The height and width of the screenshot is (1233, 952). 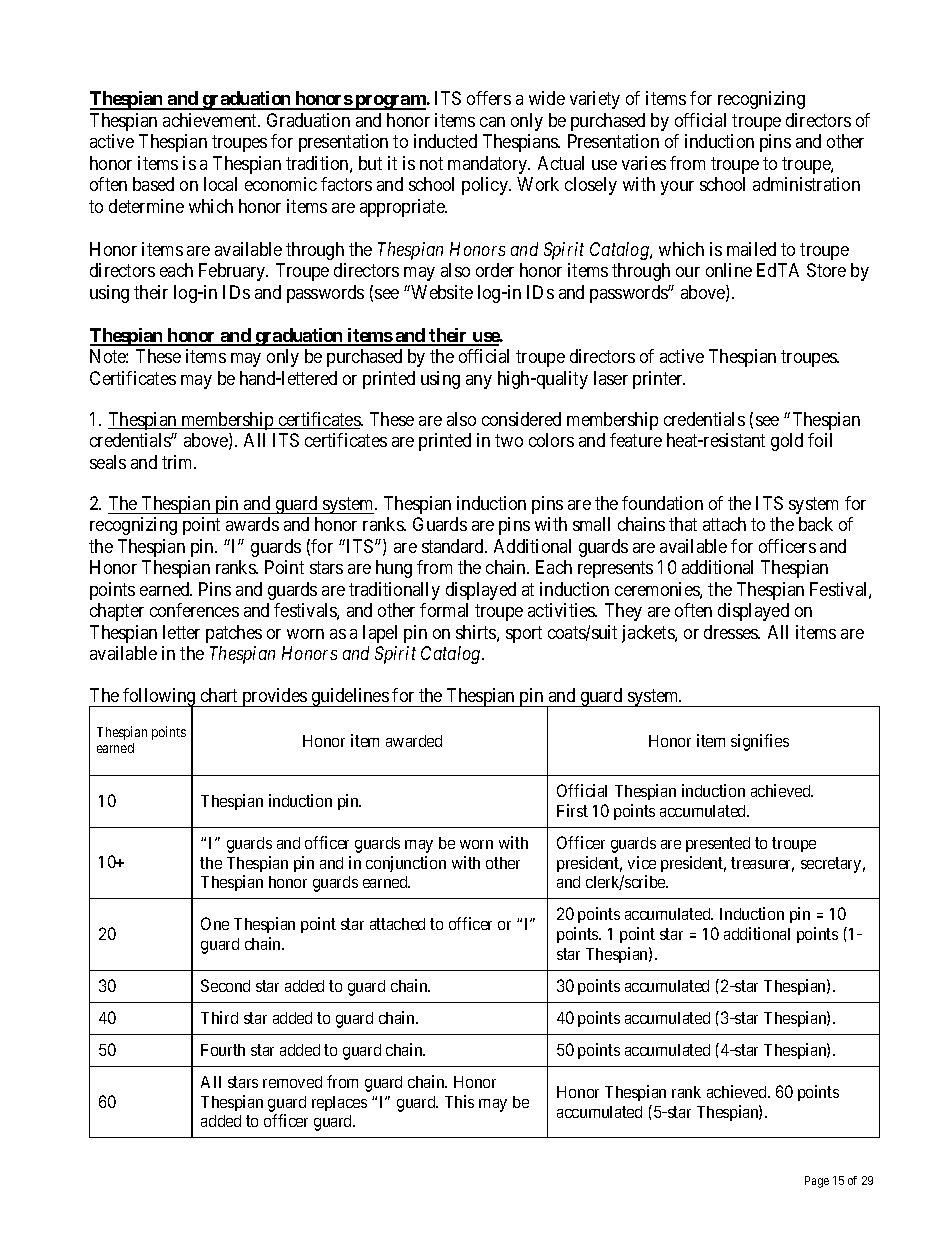 What do you see at coordinates (806, 184) in the screenshot?
I see `administration` at bounding box center [806, 184].
